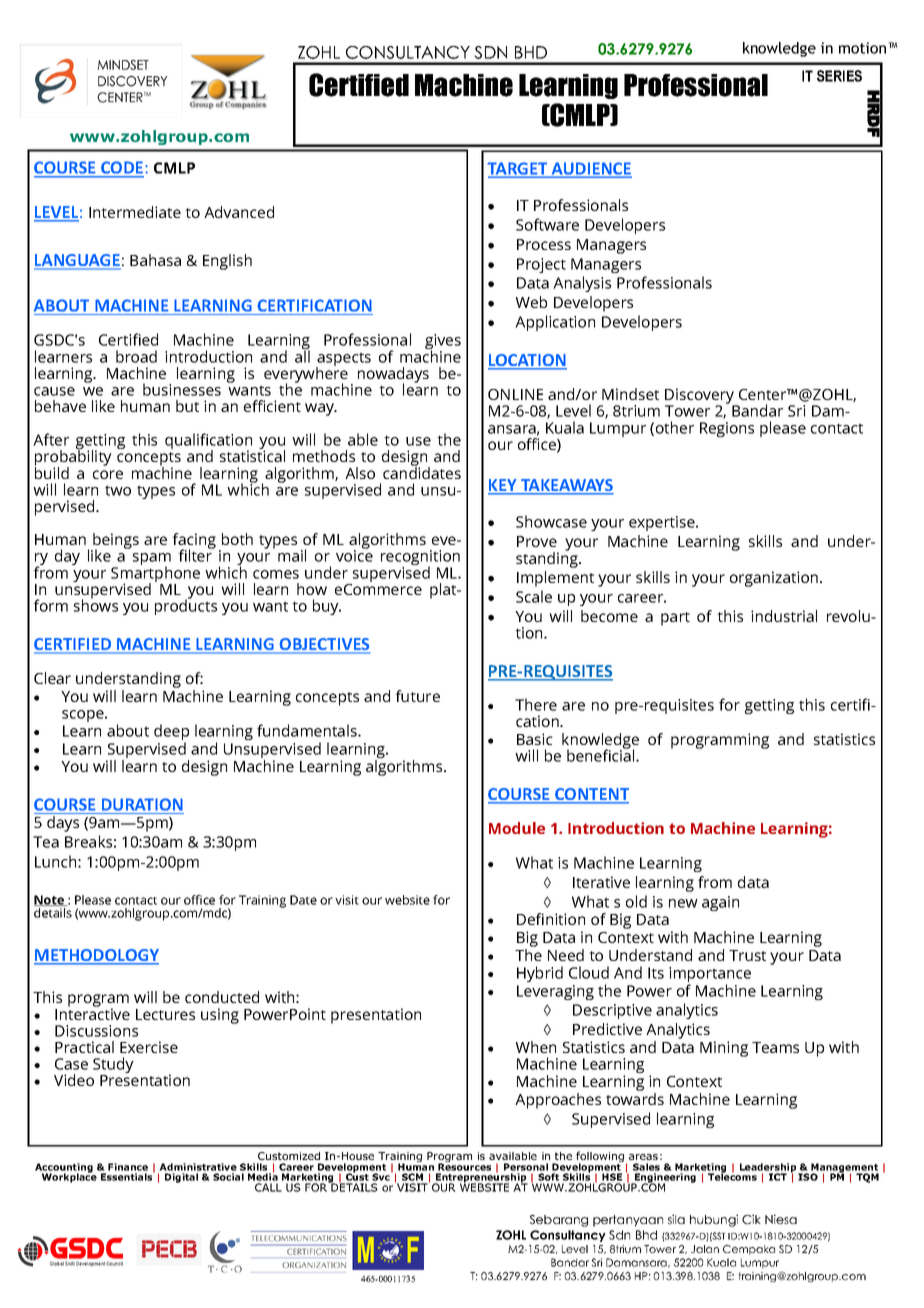  I want to click on future, so click(417, 696).
